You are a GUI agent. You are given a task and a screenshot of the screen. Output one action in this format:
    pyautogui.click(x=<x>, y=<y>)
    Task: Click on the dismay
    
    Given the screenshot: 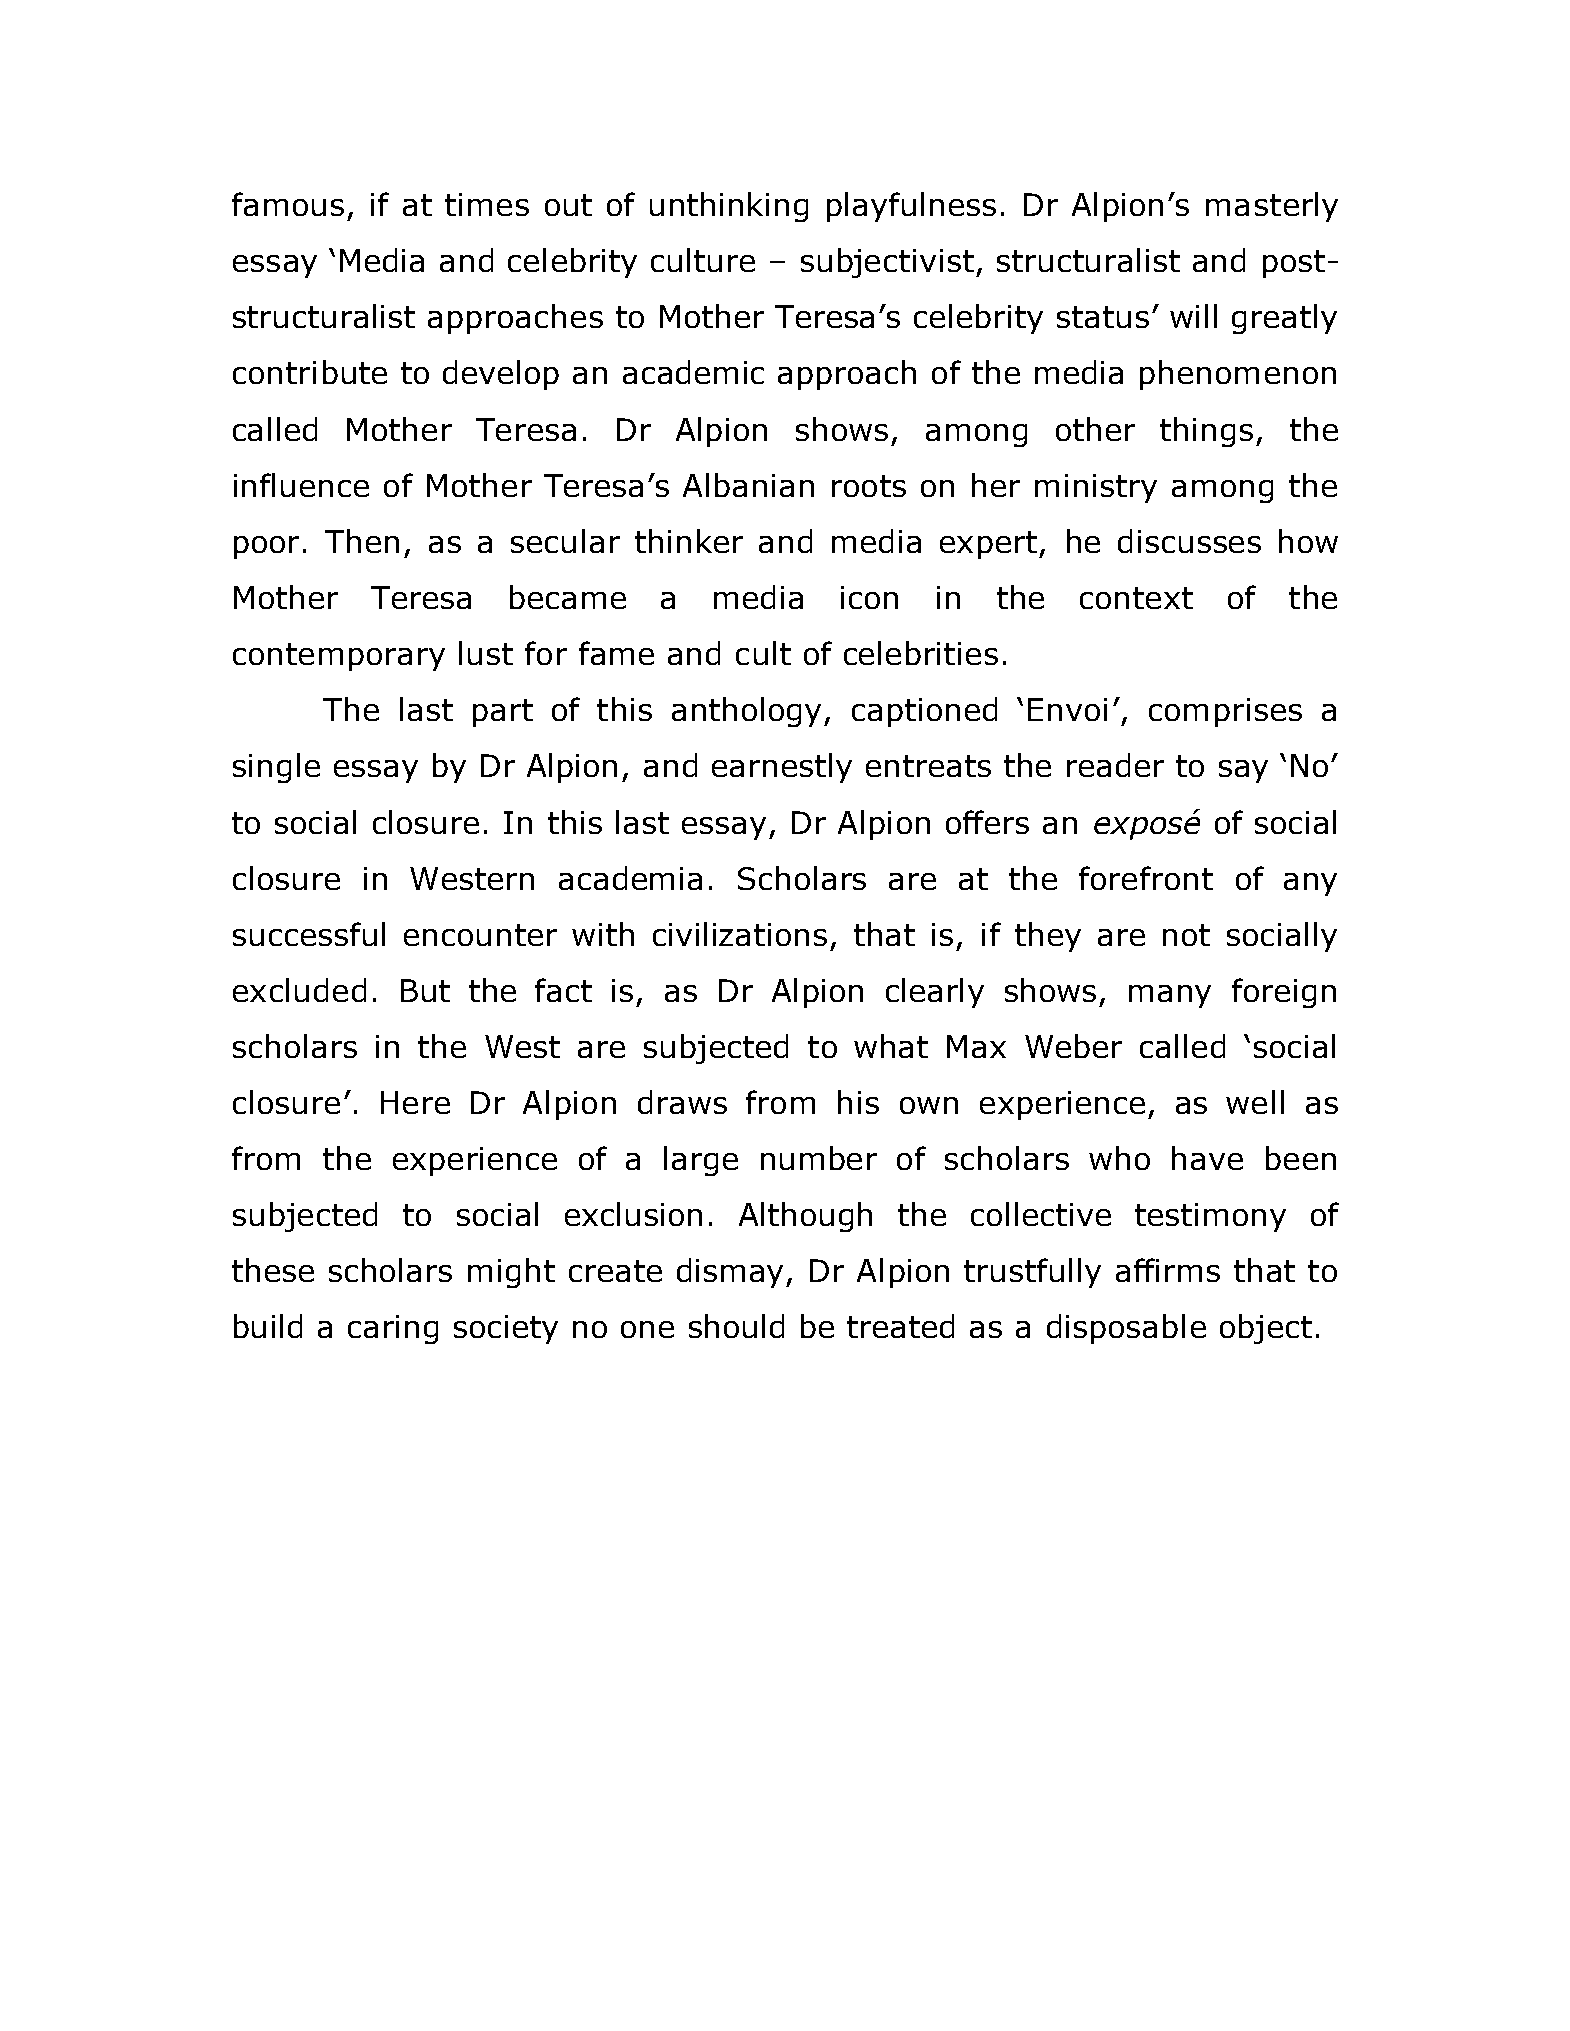 What is the action you would take?
    pyautogui.click(x=732, y=1273)
